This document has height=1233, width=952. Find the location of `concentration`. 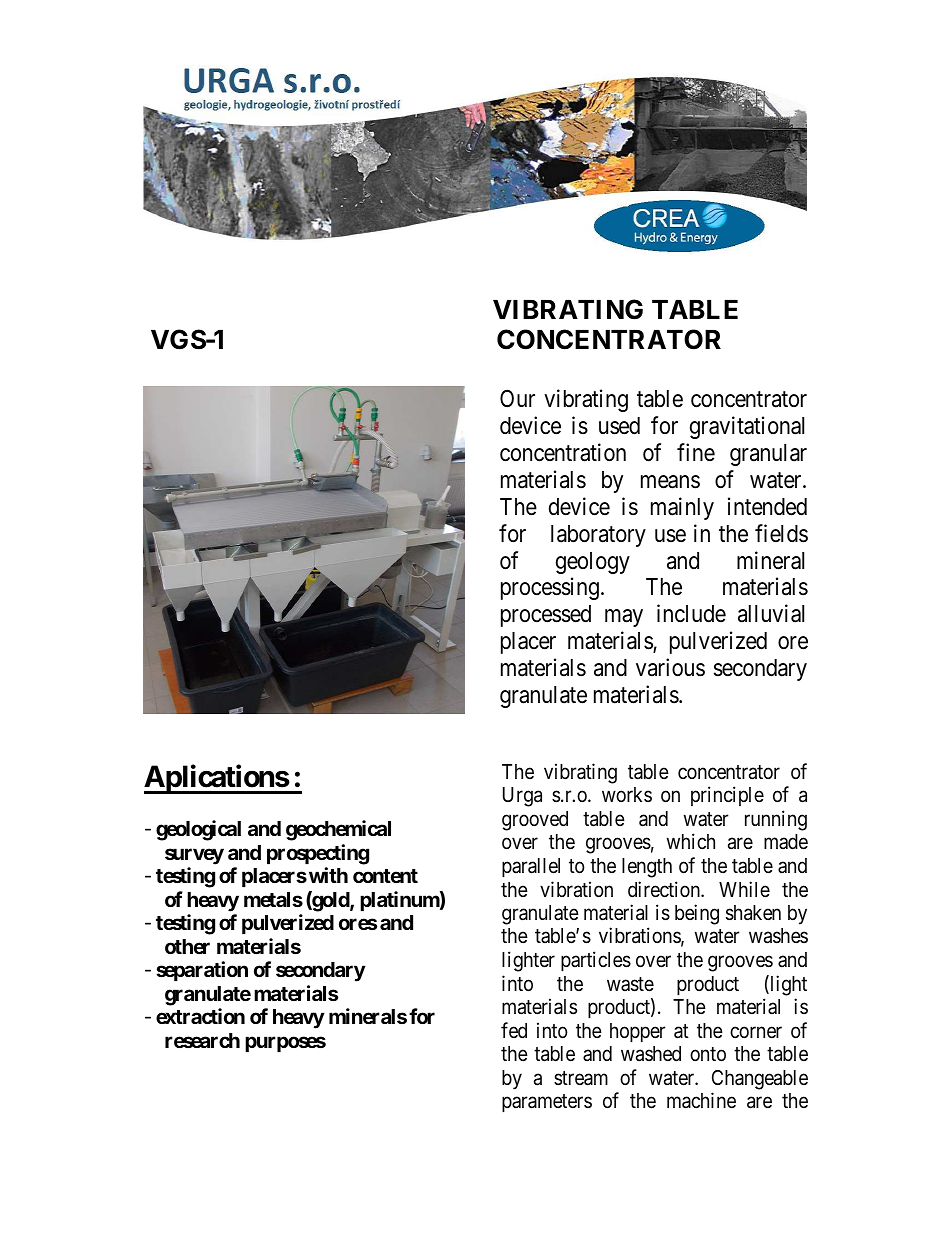

concentration is located at coordinates (563, 452).
